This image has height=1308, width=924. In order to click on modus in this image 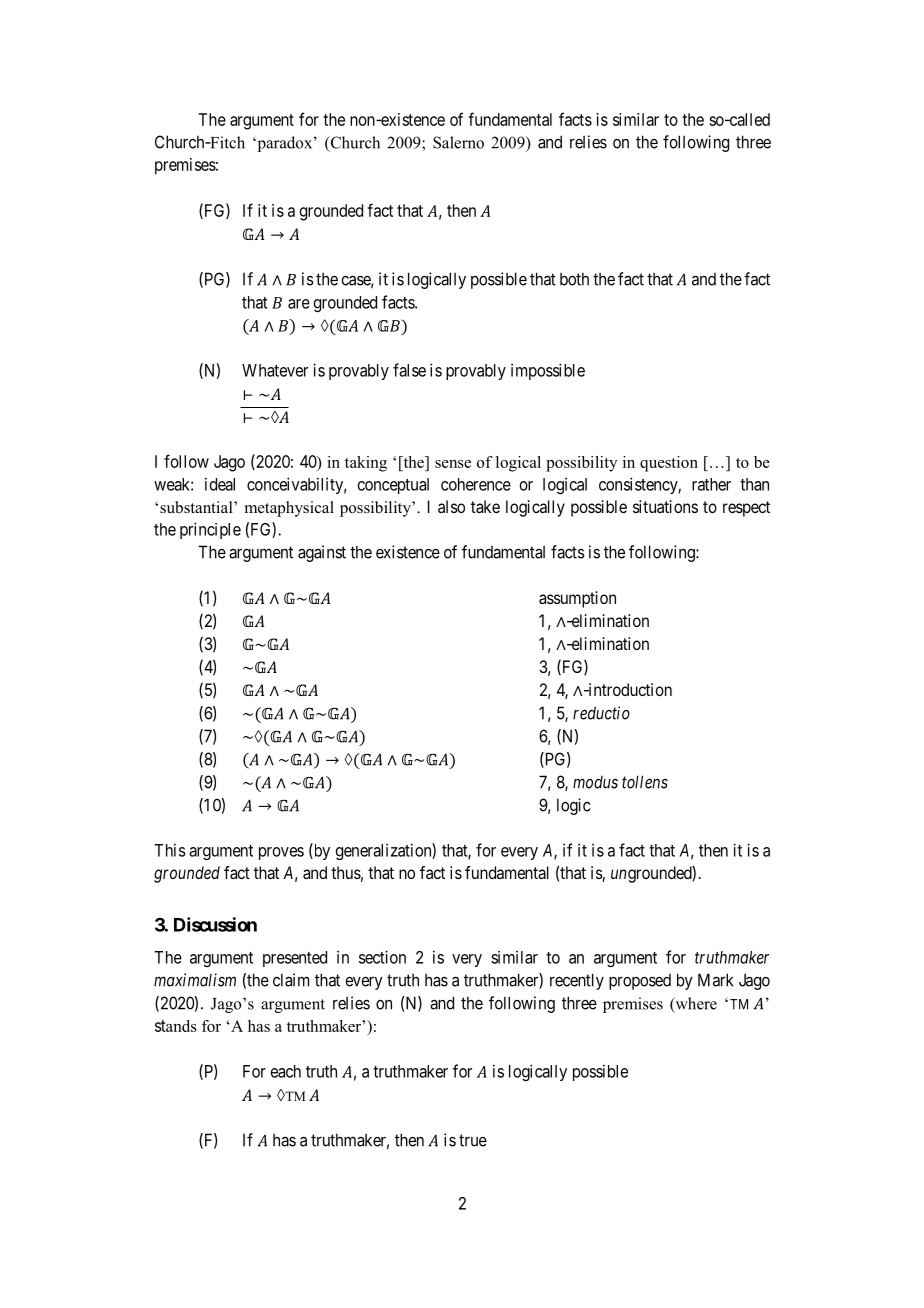, I will do `click(595, 782)`.
